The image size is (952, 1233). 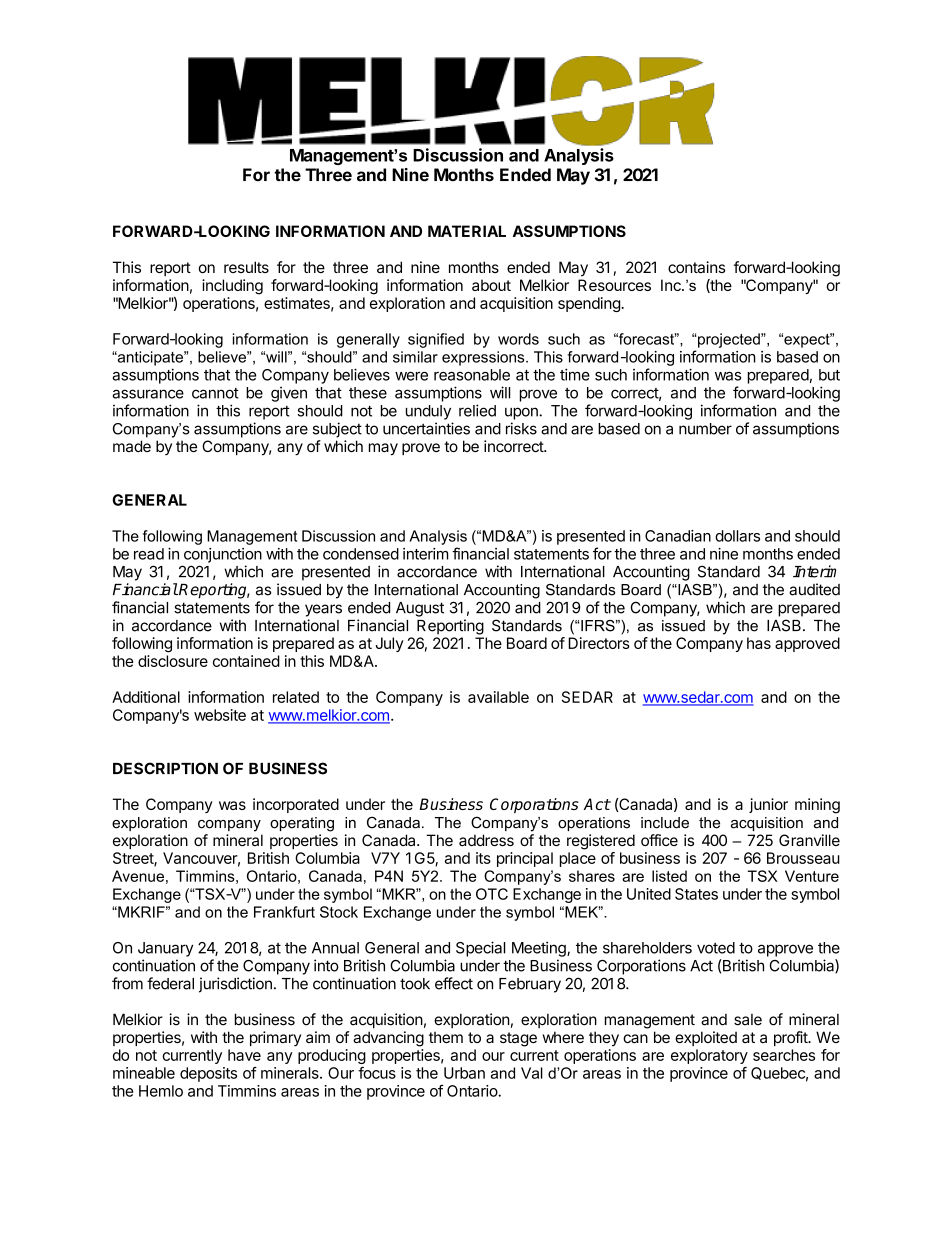 What do you see at coordinates (705, 429) in the page?
I see `number` at bounding box center [705, 429].
